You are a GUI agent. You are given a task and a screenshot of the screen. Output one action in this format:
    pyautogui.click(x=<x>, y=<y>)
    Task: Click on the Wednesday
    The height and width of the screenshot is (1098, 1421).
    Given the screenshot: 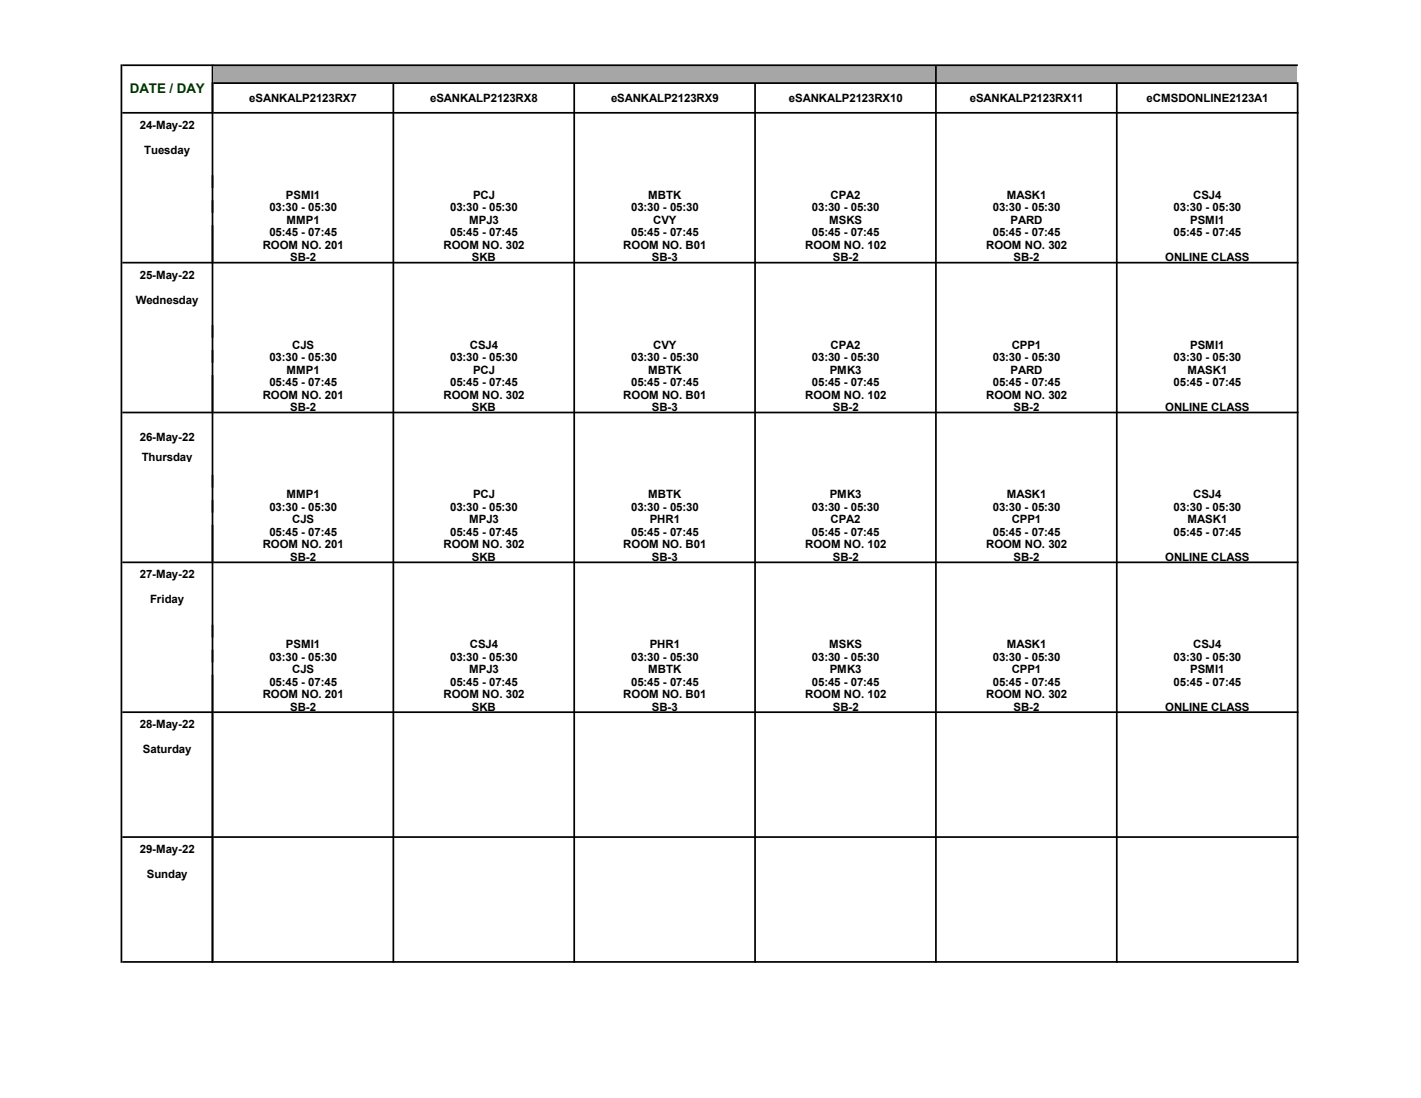 What is the action you would take?
    pyautogui.click(x=166, y=301)
